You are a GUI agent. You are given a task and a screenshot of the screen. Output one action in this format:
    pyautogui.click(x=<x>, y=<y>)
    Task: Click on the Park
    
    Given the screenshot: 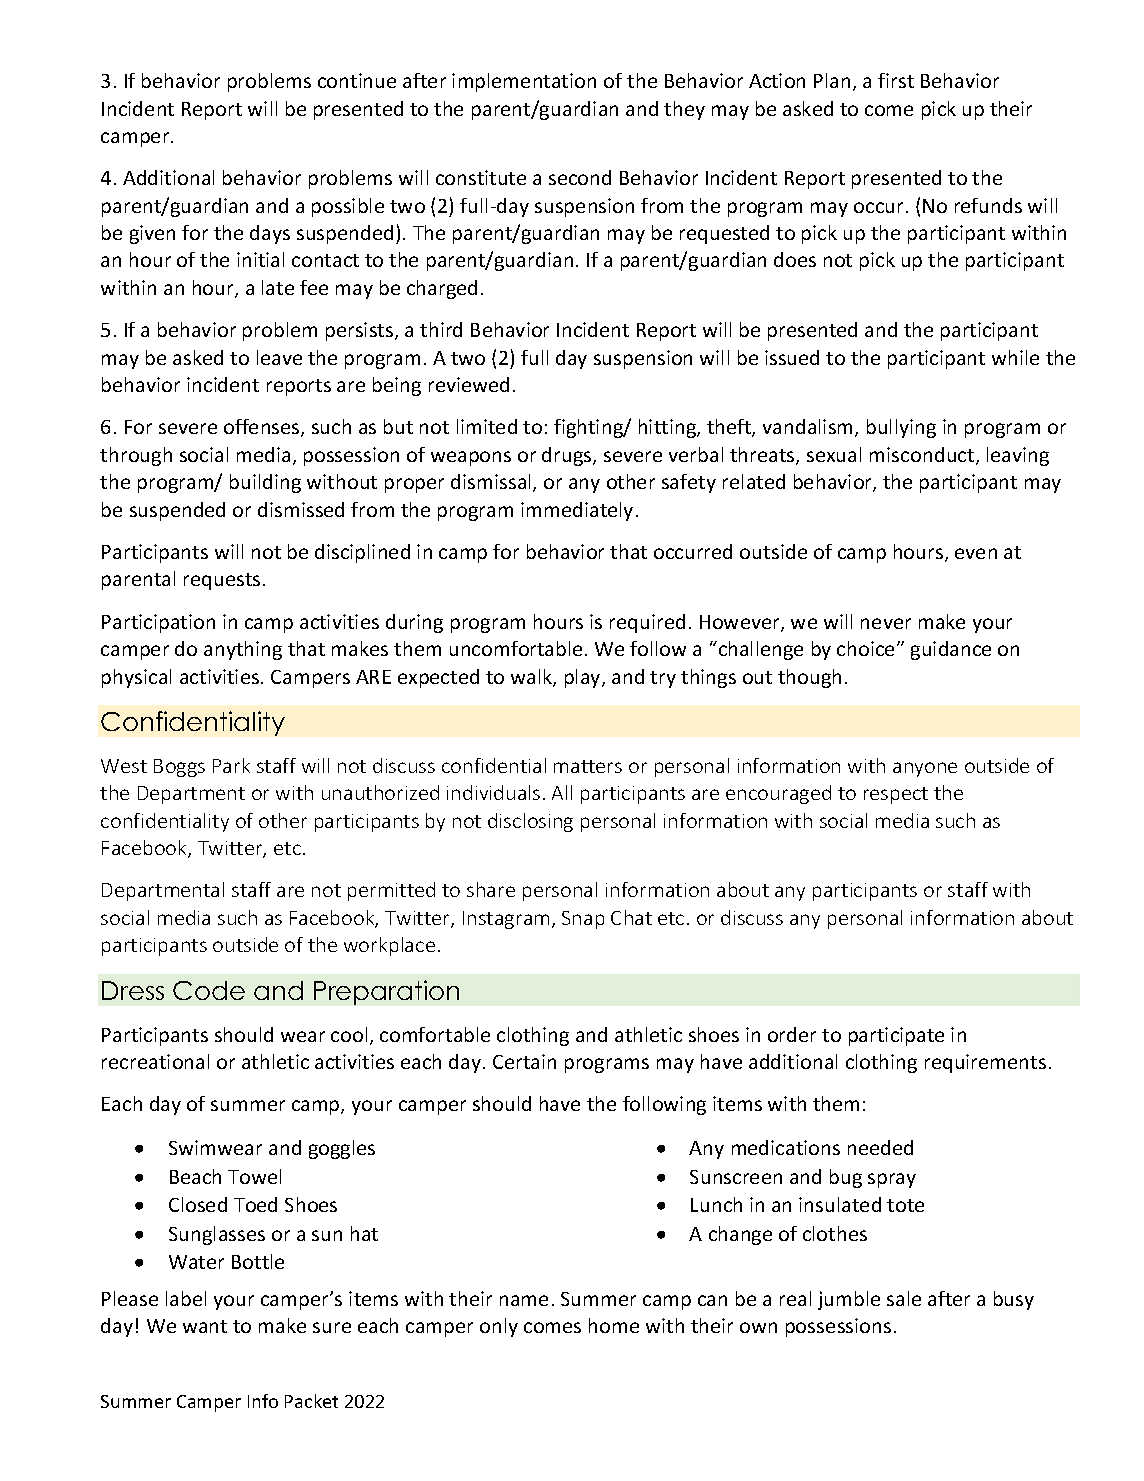 What is the action you would take?
    pyautogui.click(x=231, y=765)
